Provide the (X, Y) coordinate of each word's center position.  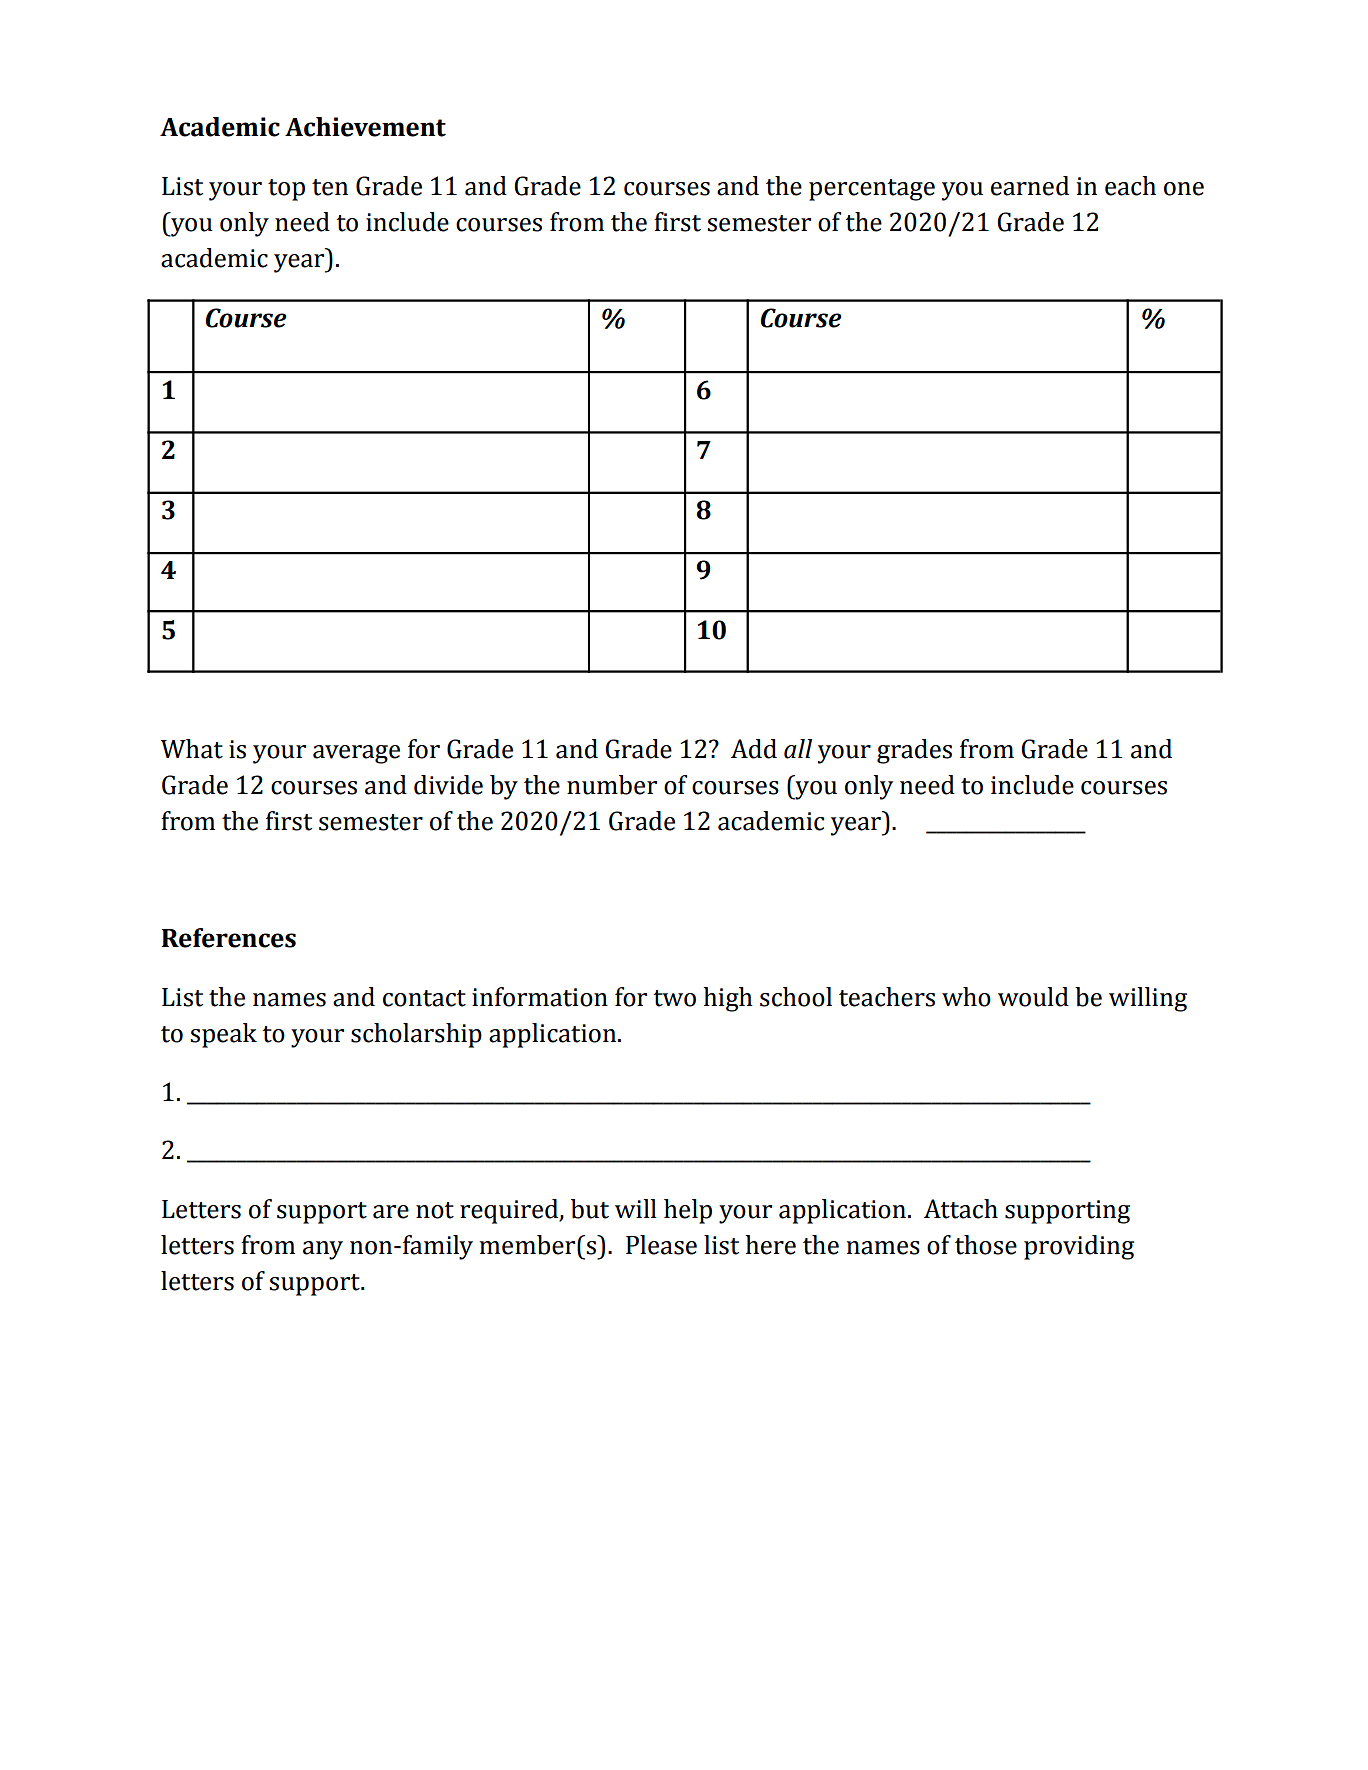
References (229, 938)
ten (330, 187)
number (612, 785)
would (1033, 997)
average (356, 754)
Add (754, 749)
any (323, 1250)
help (688, 1211)
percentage (872, 190)
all (798, 749)
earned (1030, 186)
